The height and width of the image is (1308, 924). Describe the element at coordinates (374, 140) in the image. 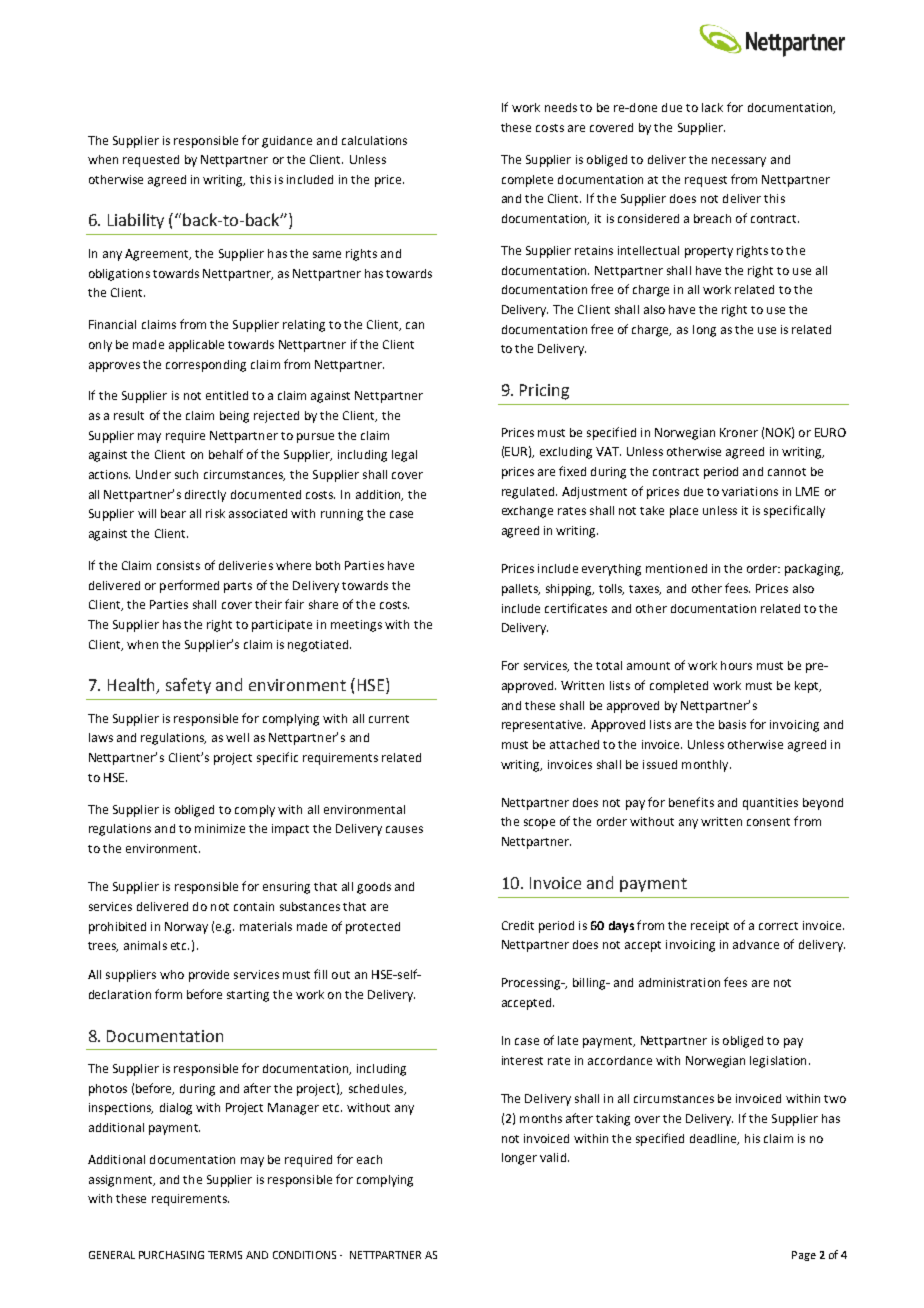

I see `calculations` at that location.
